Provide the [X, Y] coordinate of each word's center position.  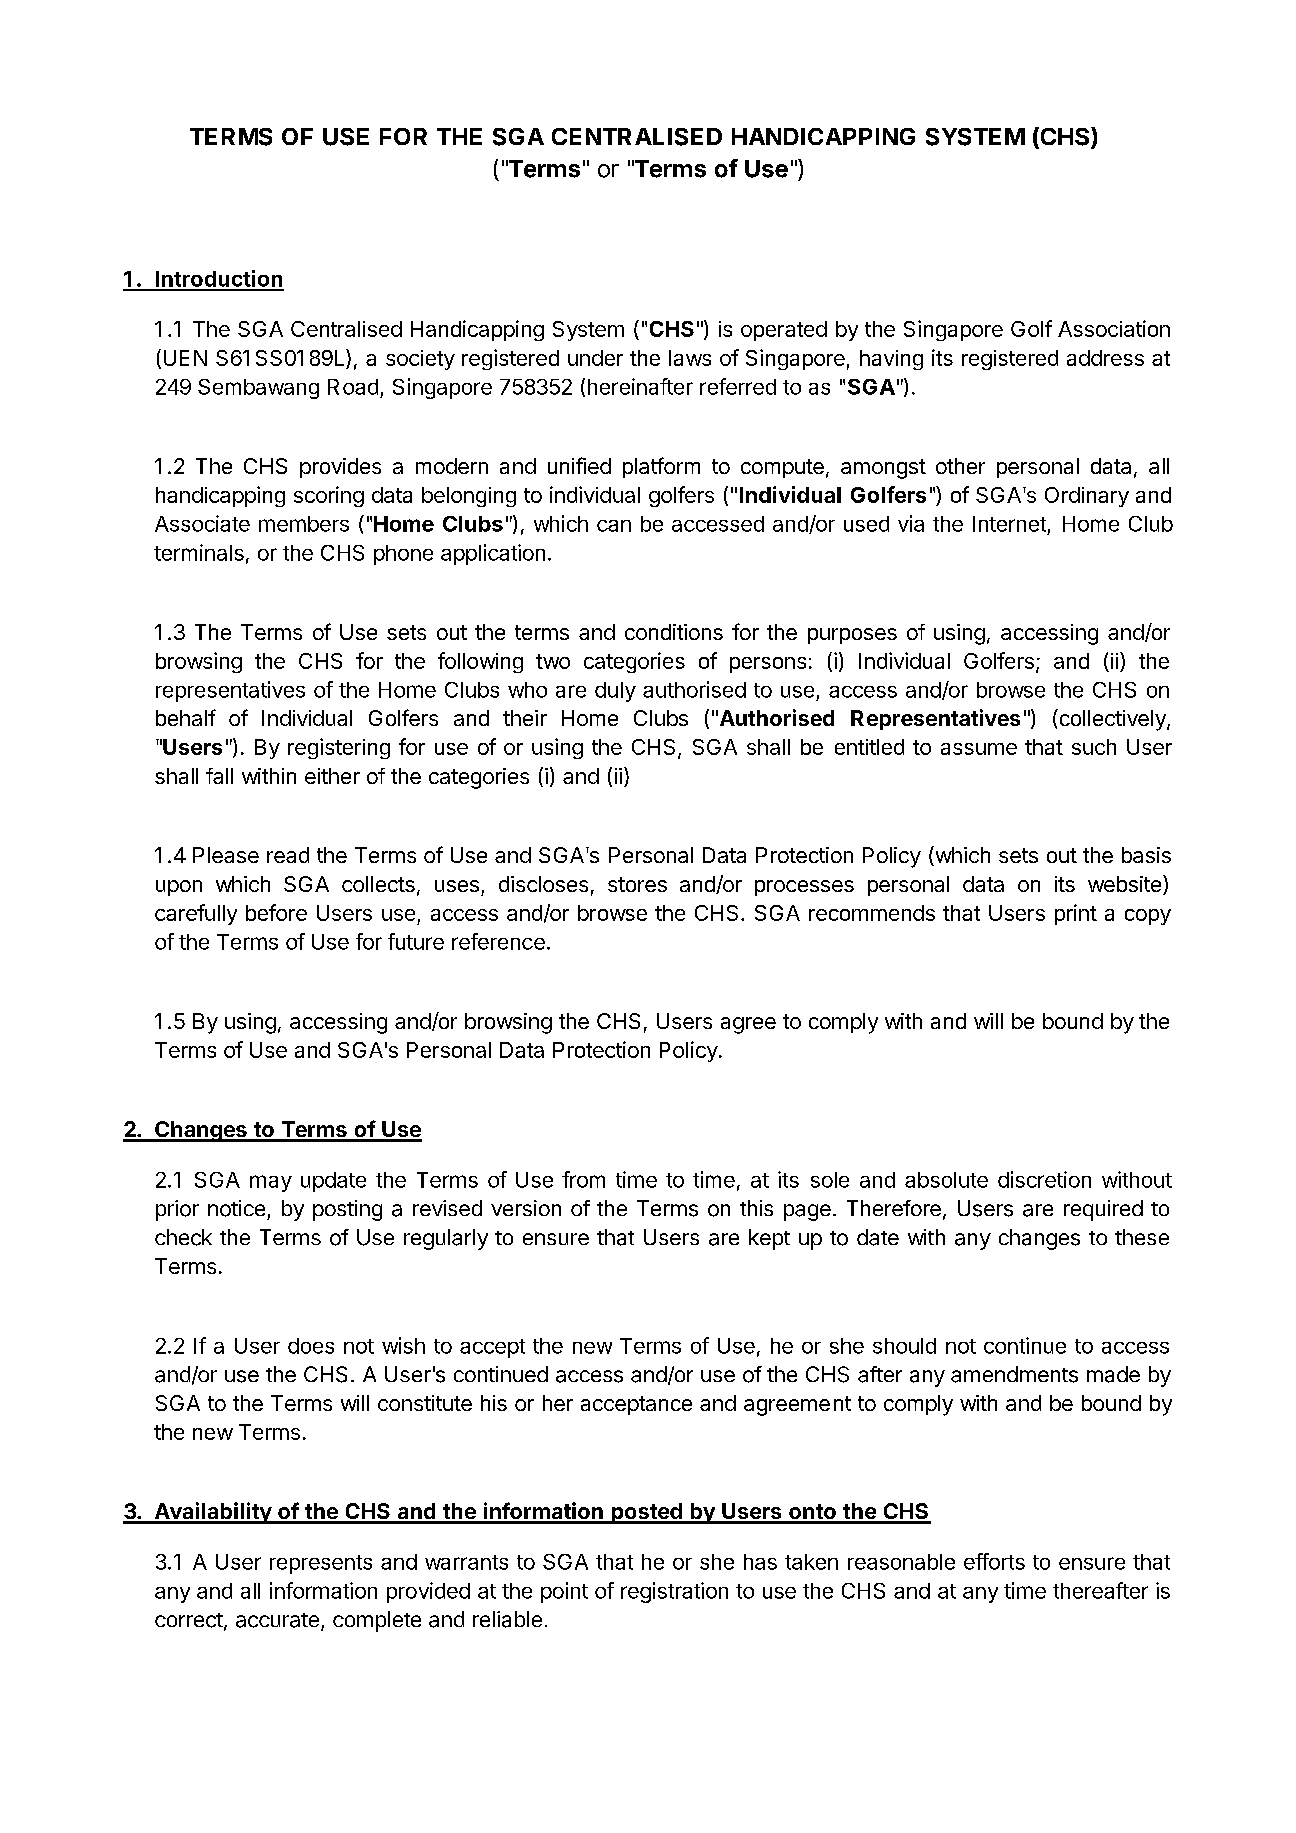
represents [321, 1564]
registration [674, 1592]
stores [637, 884]
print [1076, 914]
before [276, 912]
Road [353, 387]
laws [690, 358]
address [1105, 358]
